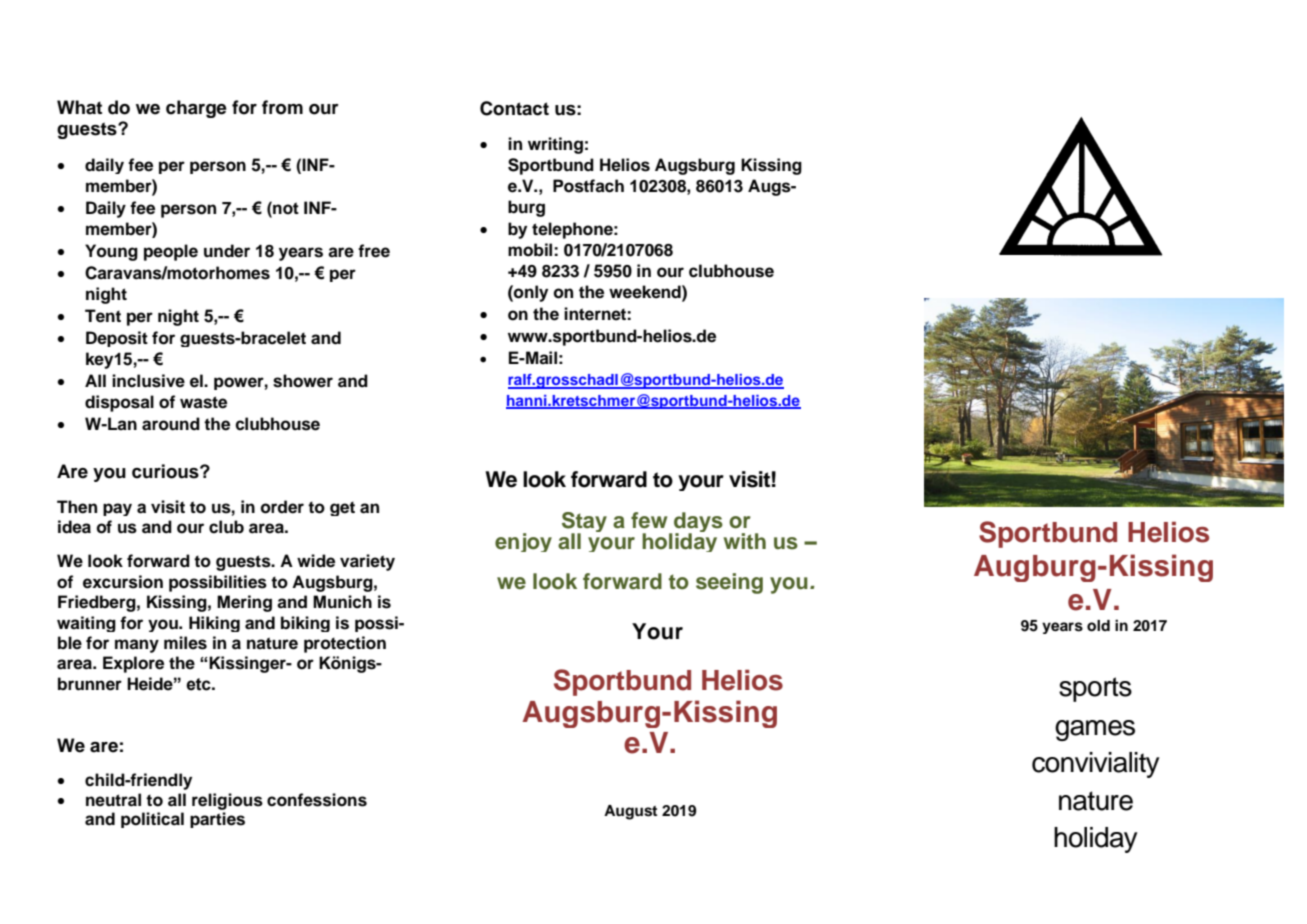  What do you see at coordinates (282, 107) in the document?
I see `from` at bounding box center [282, 107].
